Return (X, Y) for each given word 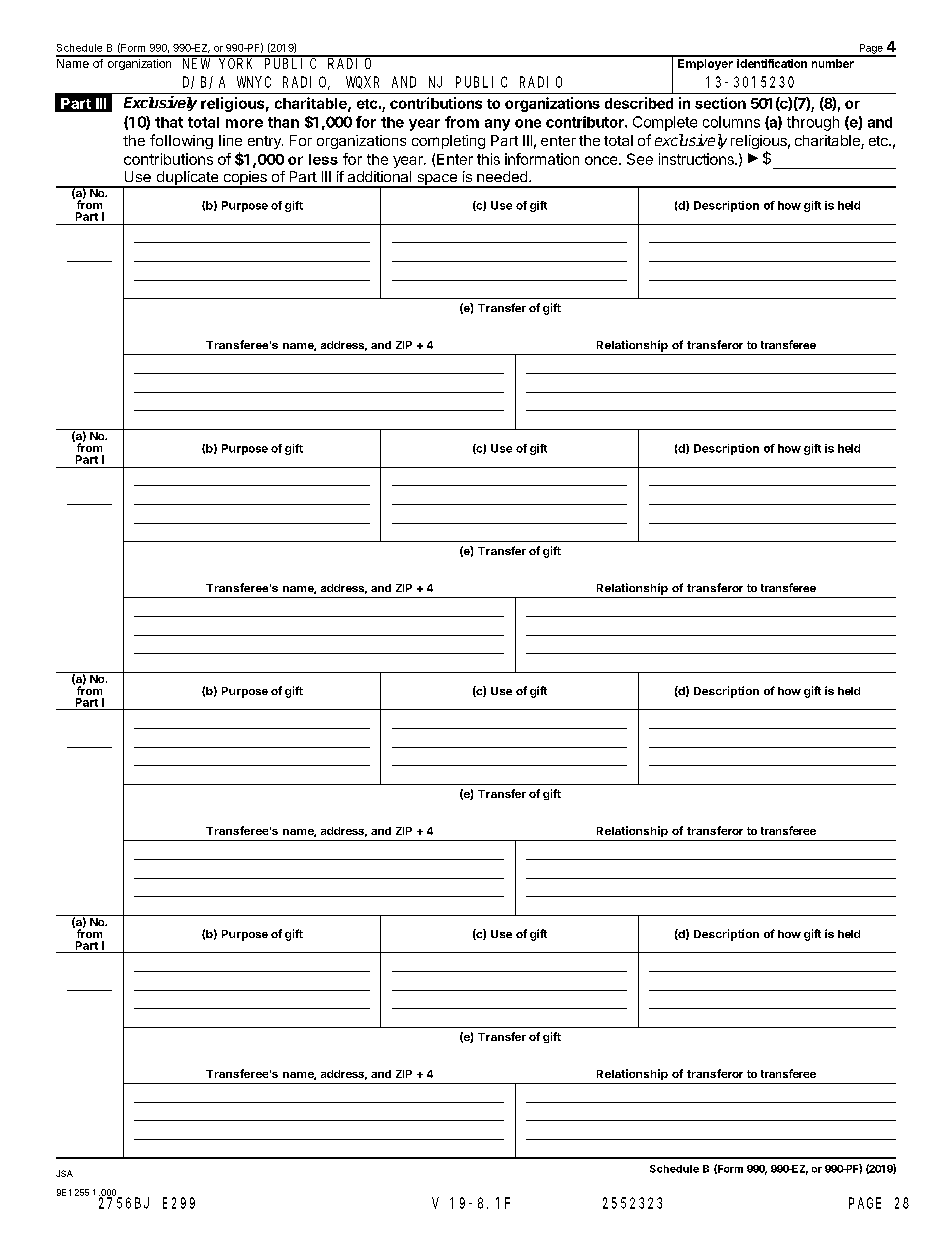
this (488, 159)
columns (731, 122)
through (813, 123)
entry (265, 142)
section (720, 103)
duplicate (187, 179)
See (640, 159)
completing (448, 142)
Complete (665, 123)
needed (502, 176)
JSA (64, 1173)
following (181, 141)
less (323, 159)
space (437, 181)
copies (245, 179)
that (169, 122)
